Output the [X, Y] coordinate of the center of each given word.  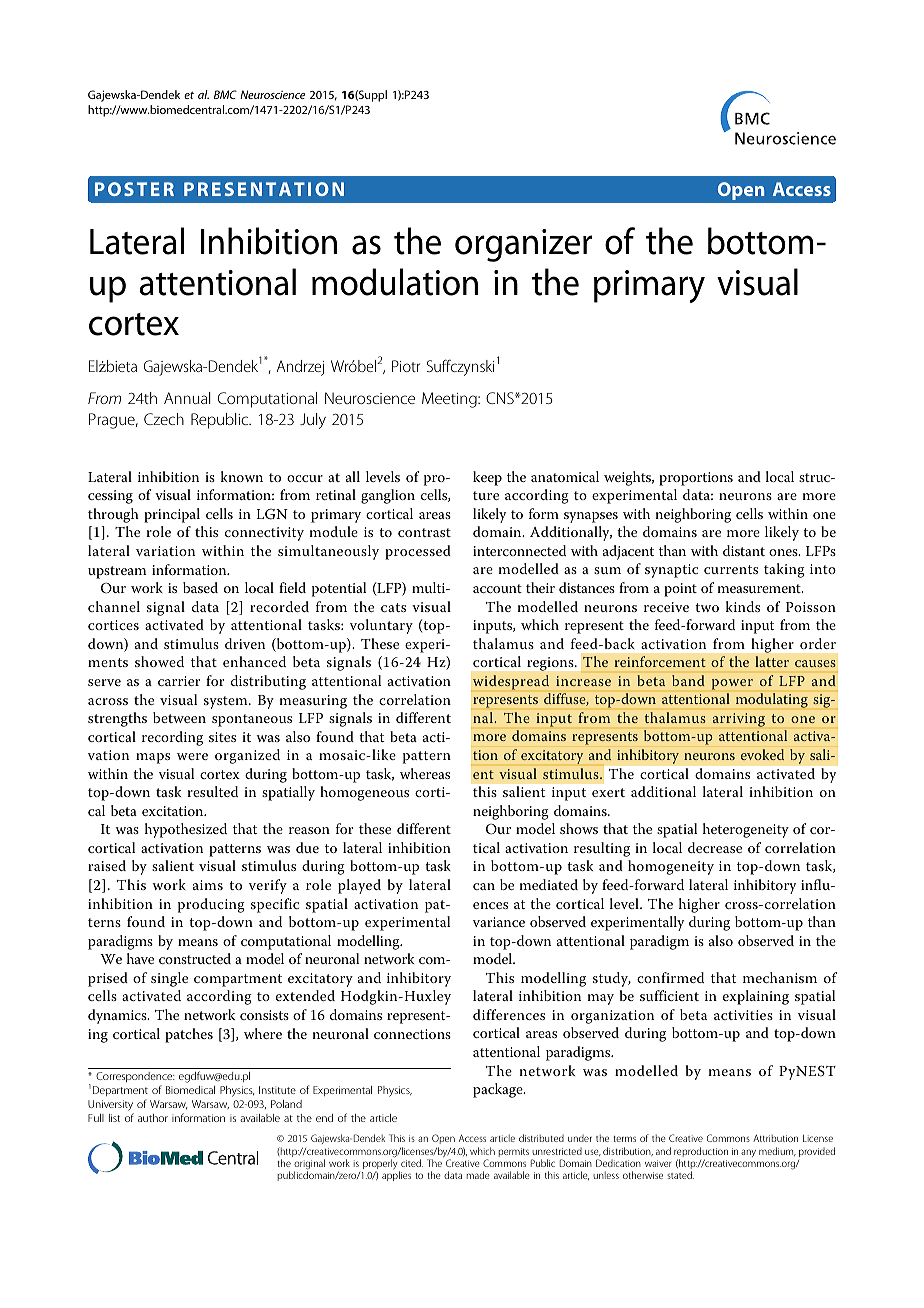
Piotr [406, 366]
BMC [225, 94]
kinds [743, 606]
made [477, 1175]
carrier [179, 681]
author [153, 1118]
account [497, 588]
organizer [523, 245]
